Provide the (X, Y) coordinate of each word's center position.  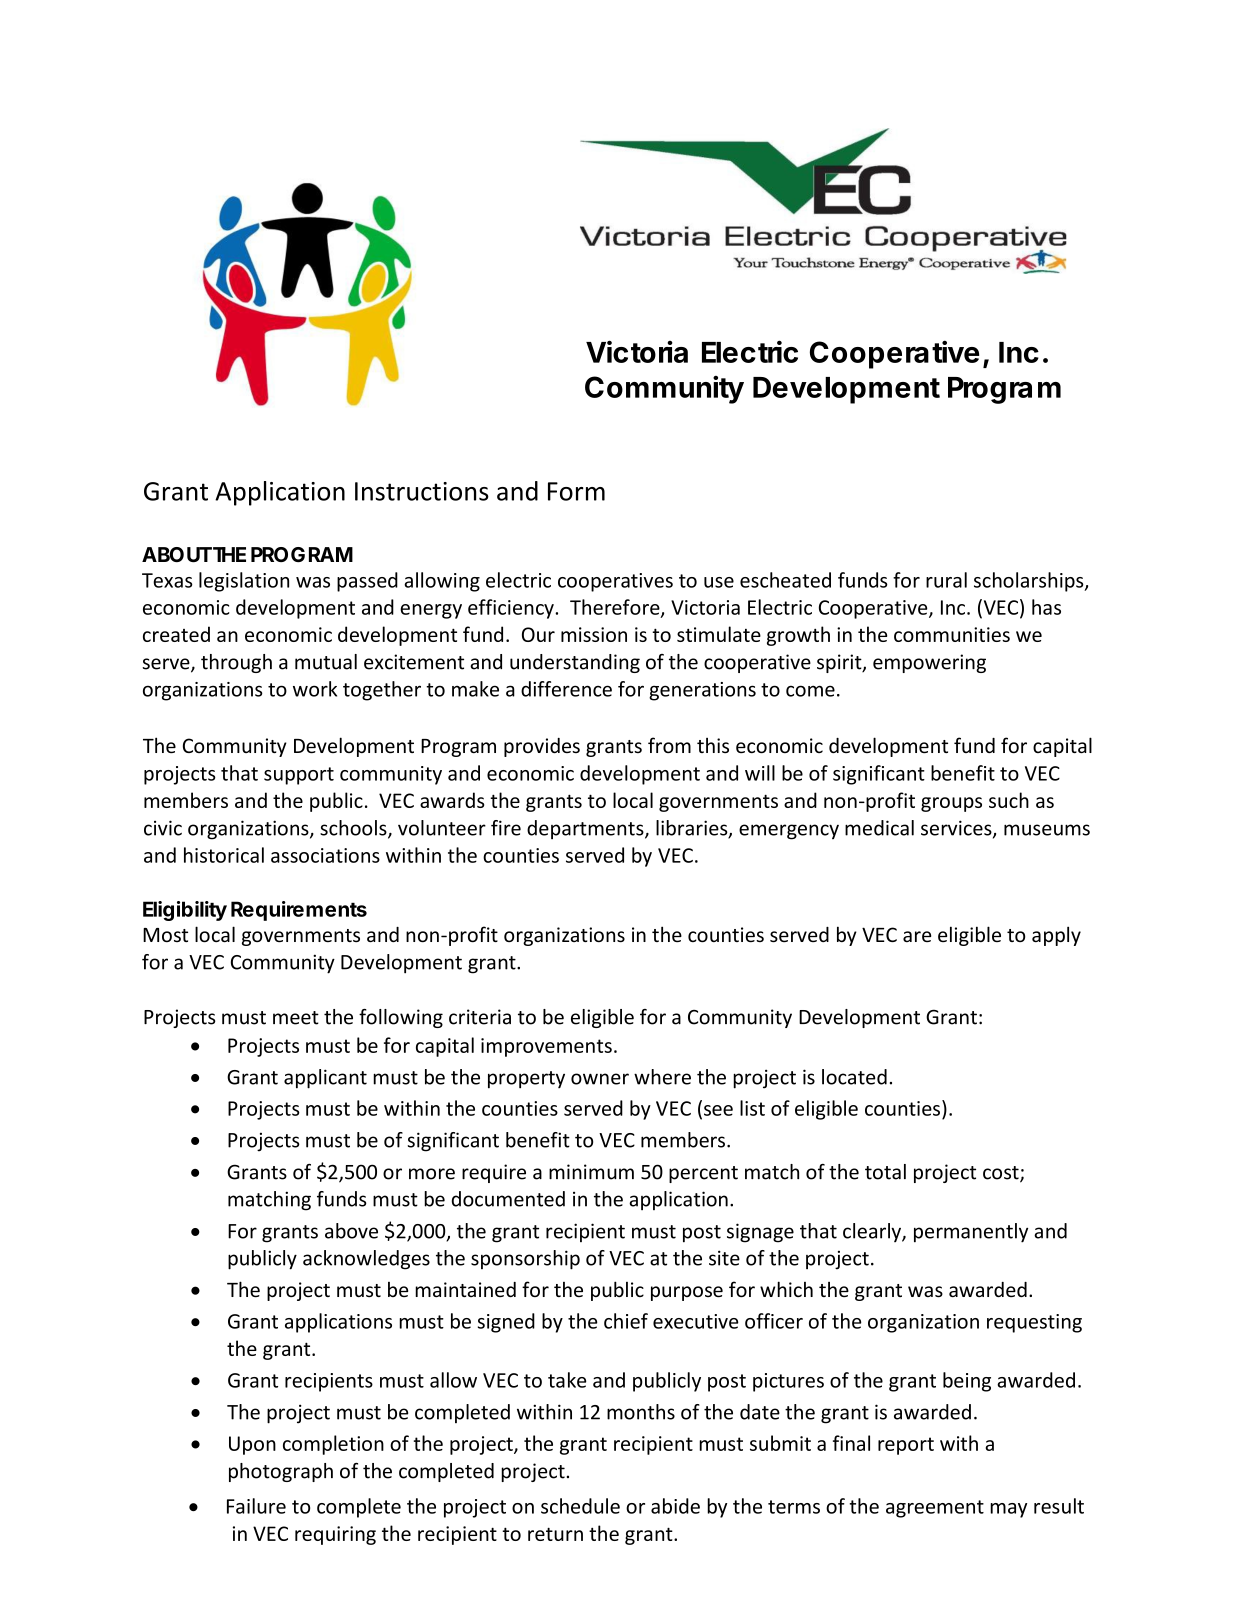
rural (946, 580)
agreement (935, 1509)
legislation (244, 582)
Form (576, 491)
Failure (256, 1506)
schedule (580, 1506)
